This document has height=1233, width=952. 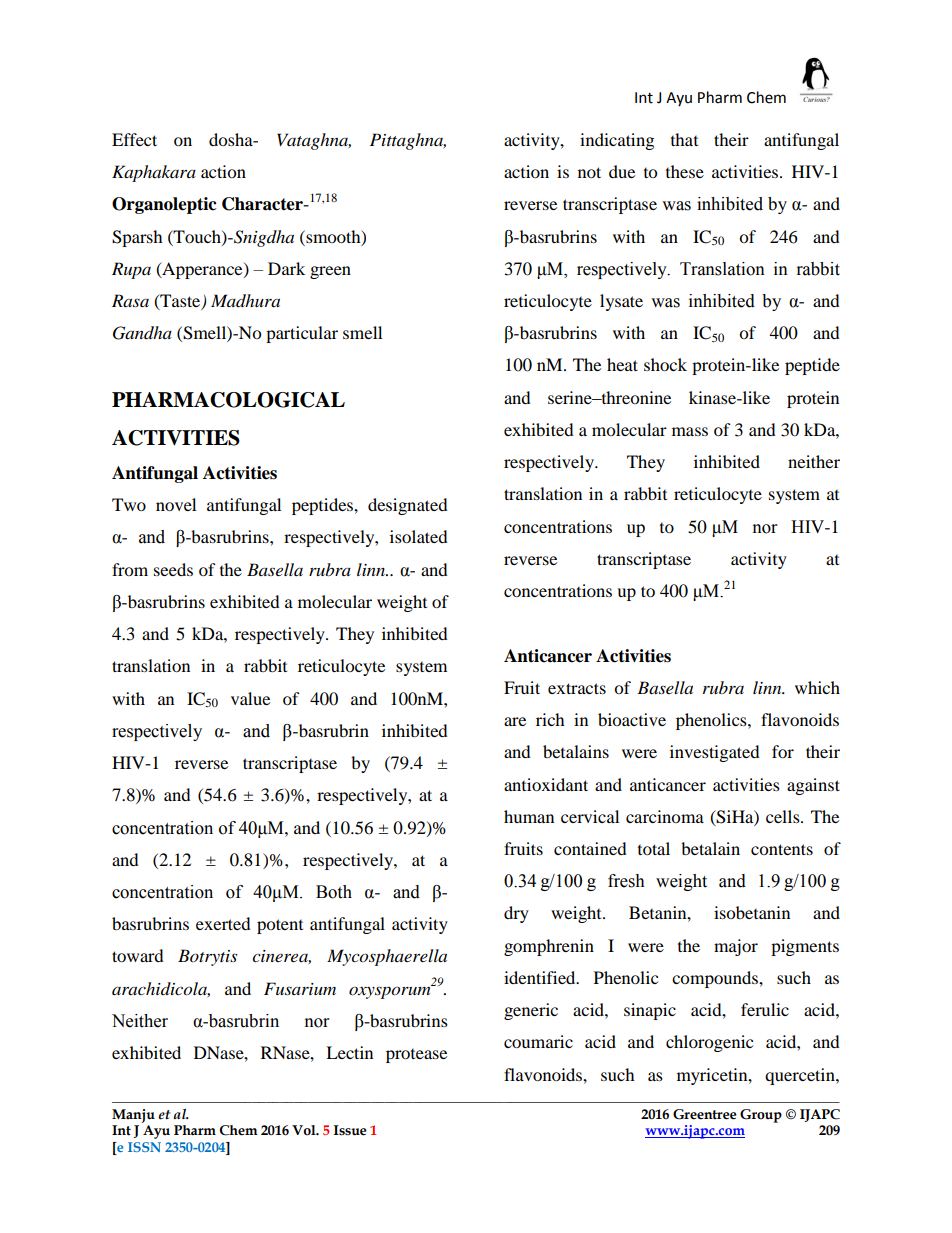 What do you see at coordinates (761, 1116) in the document?
I see `Group` at bounding box center [761, 1116].
